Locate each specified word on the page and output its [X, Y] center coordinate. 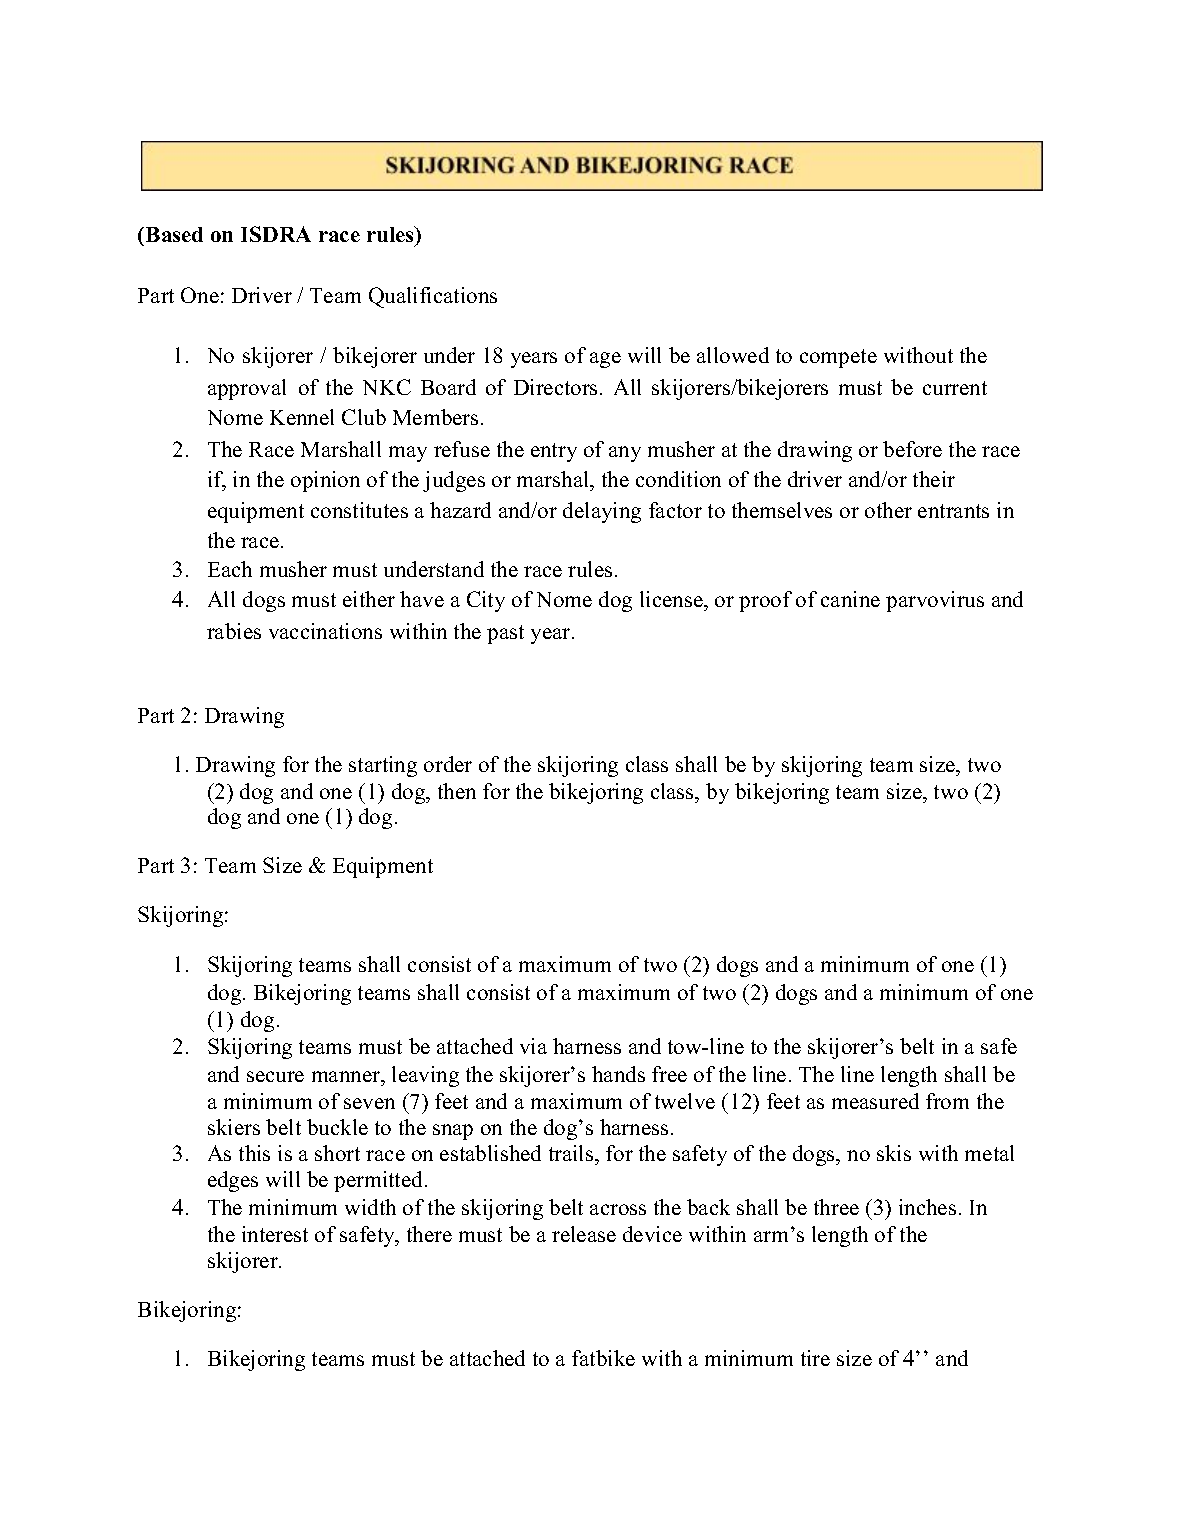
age [605, 360]
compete [838, 358]
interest [275, 1234]
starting [383, 766]
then [457, 791]
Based [174, 234]
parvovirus [935, 601]
